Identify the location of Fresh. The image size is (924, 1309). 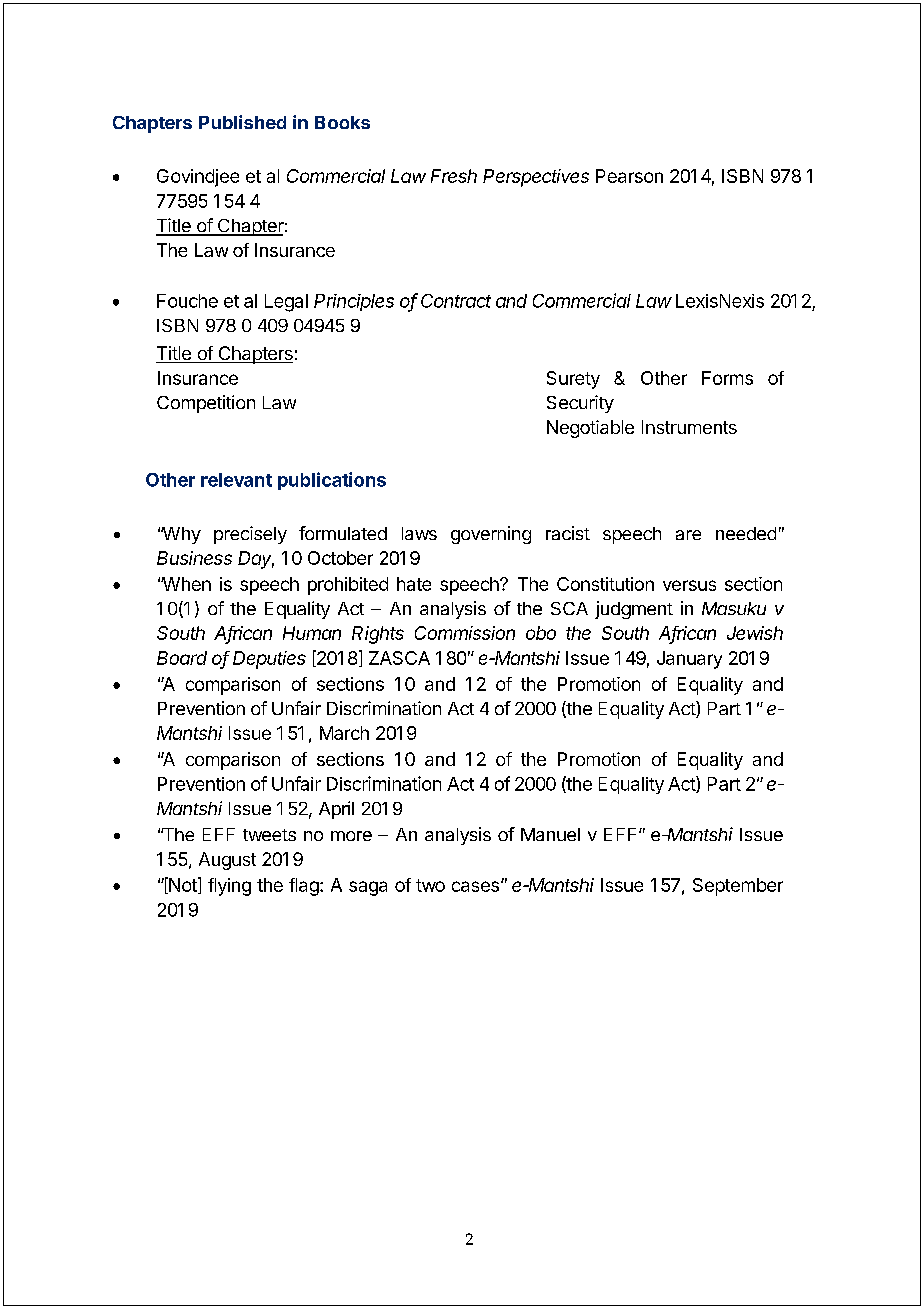
(454, 176).
